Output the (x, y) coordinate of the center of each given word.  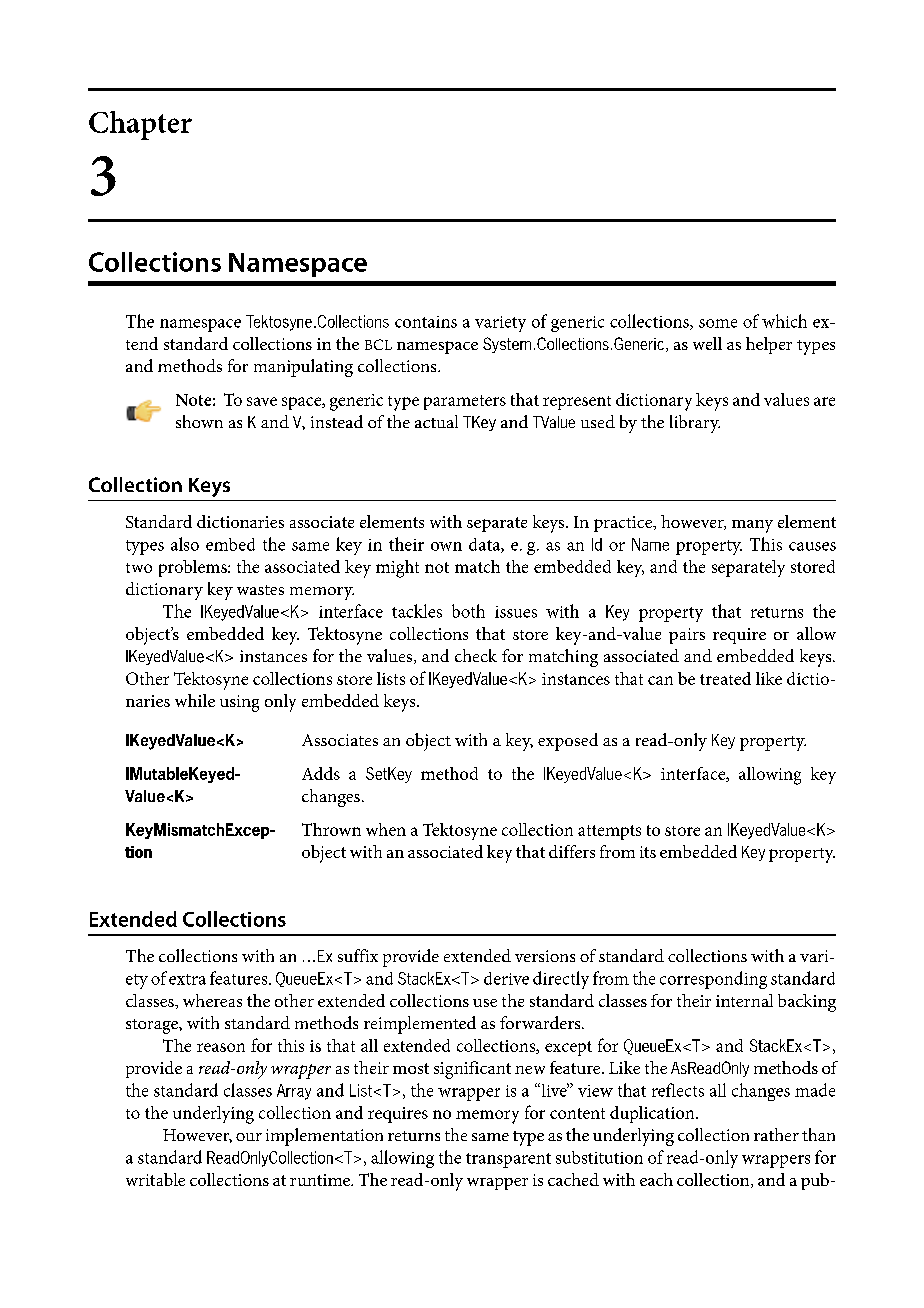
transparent (508, 1160)
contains (426, 322)
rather (776, 1134)
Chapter (140, 125)
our (249, 1137)
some (718, 323)
